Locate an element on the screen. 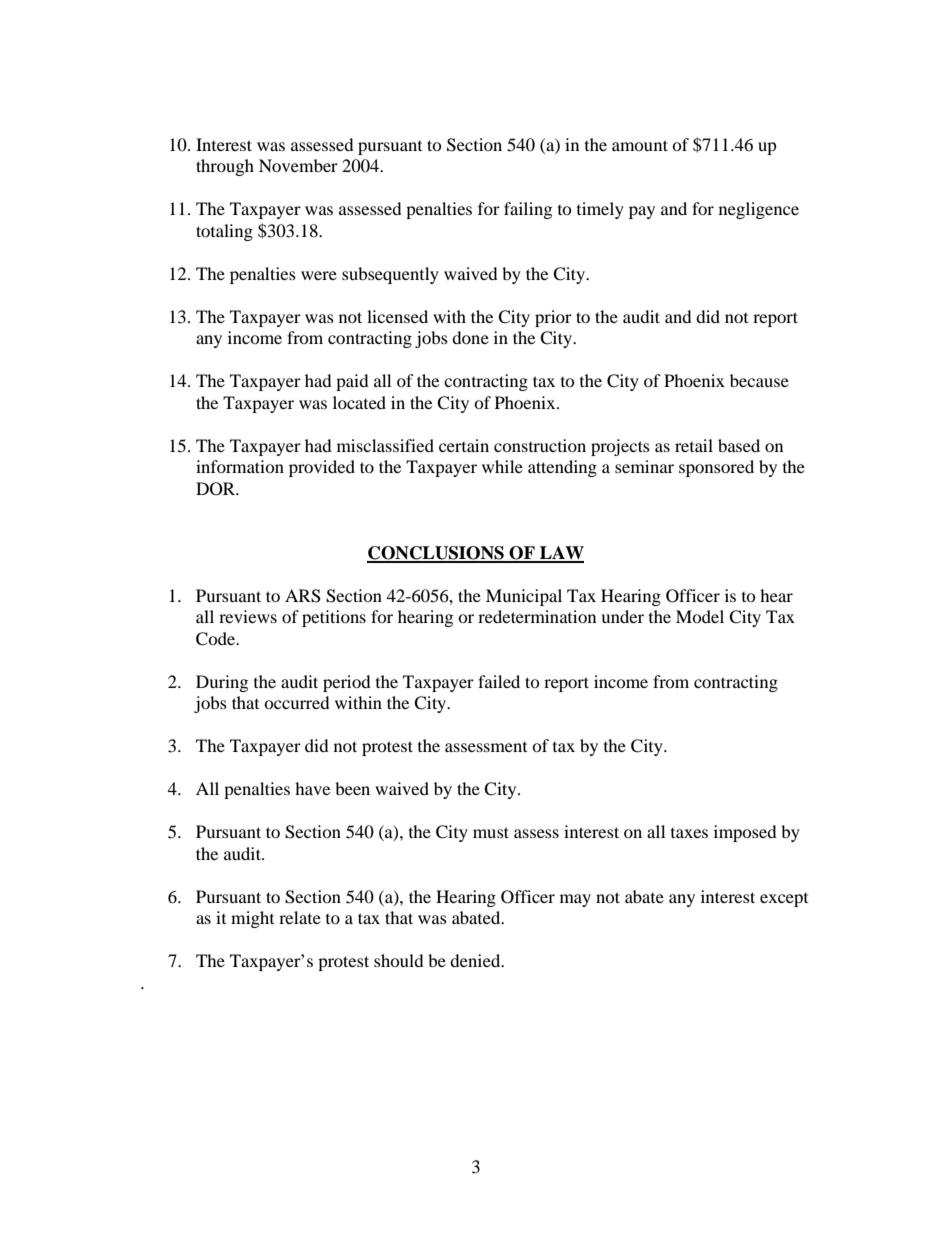 The image size is (952, 1233). November is located at coordinates (298, 165).
